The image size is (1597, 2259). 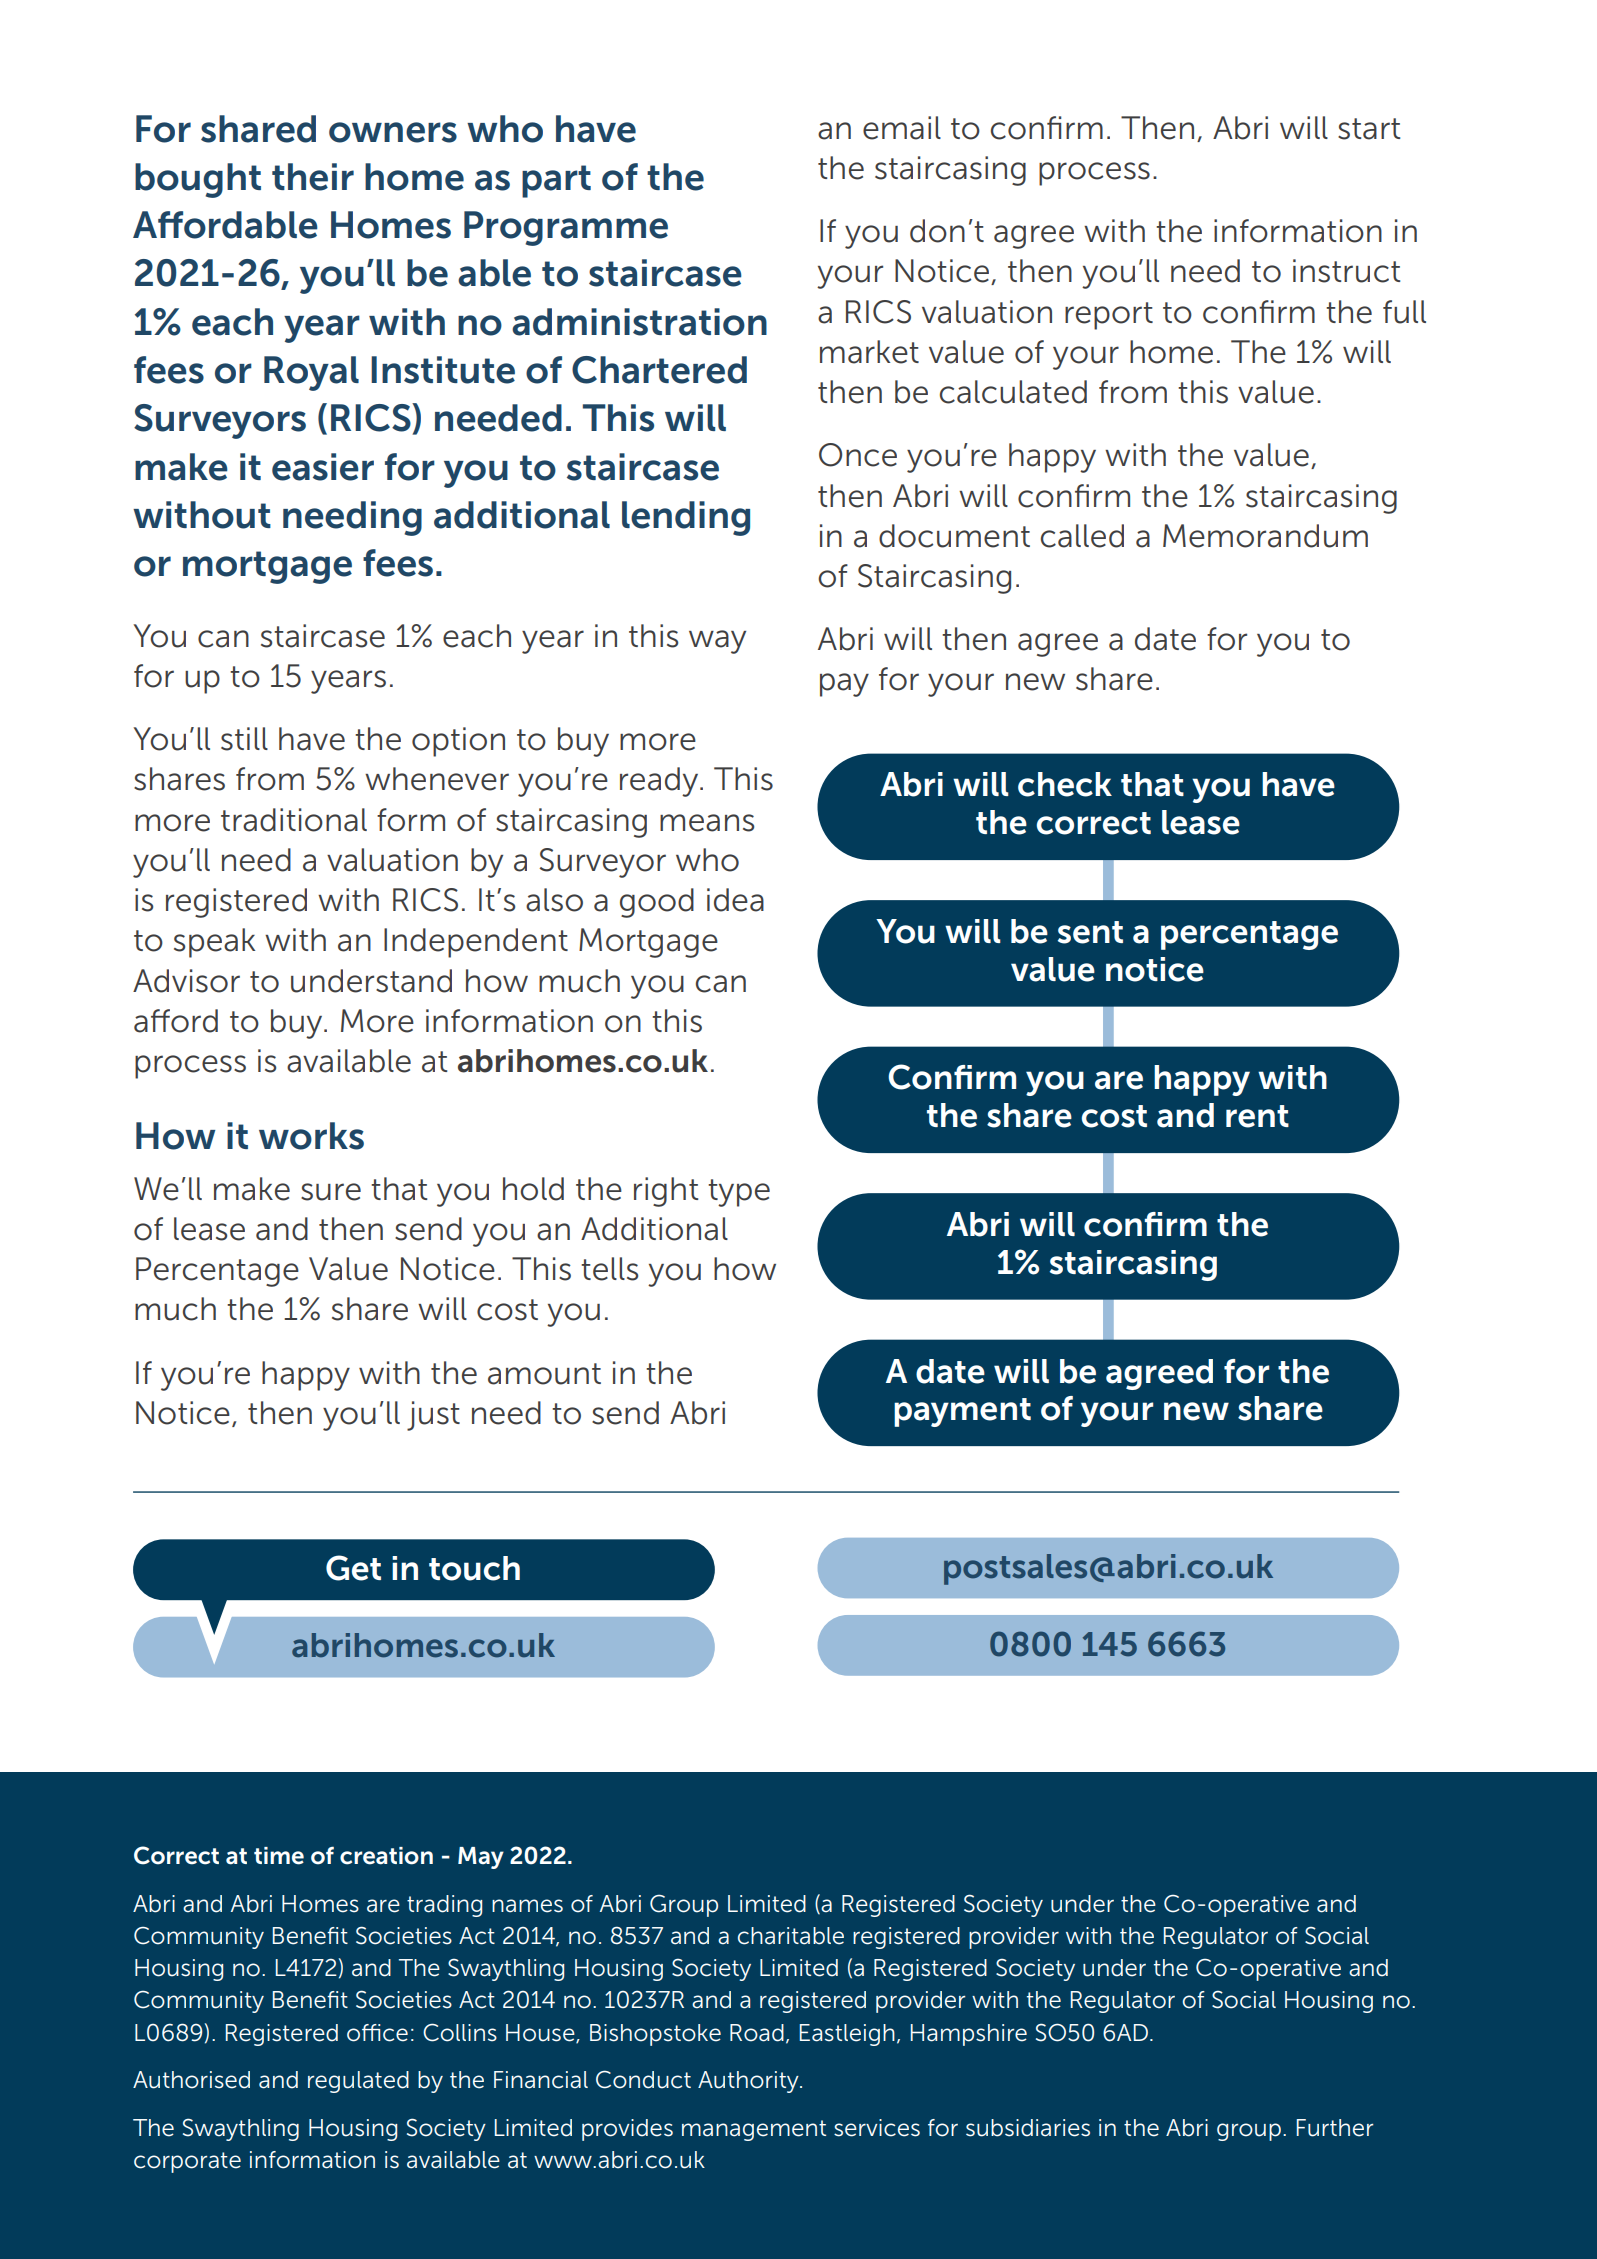 What do you see at coordinates (1346, 271) in the screenshot?
I see `instruct` at bounding box center [1346, 271].
